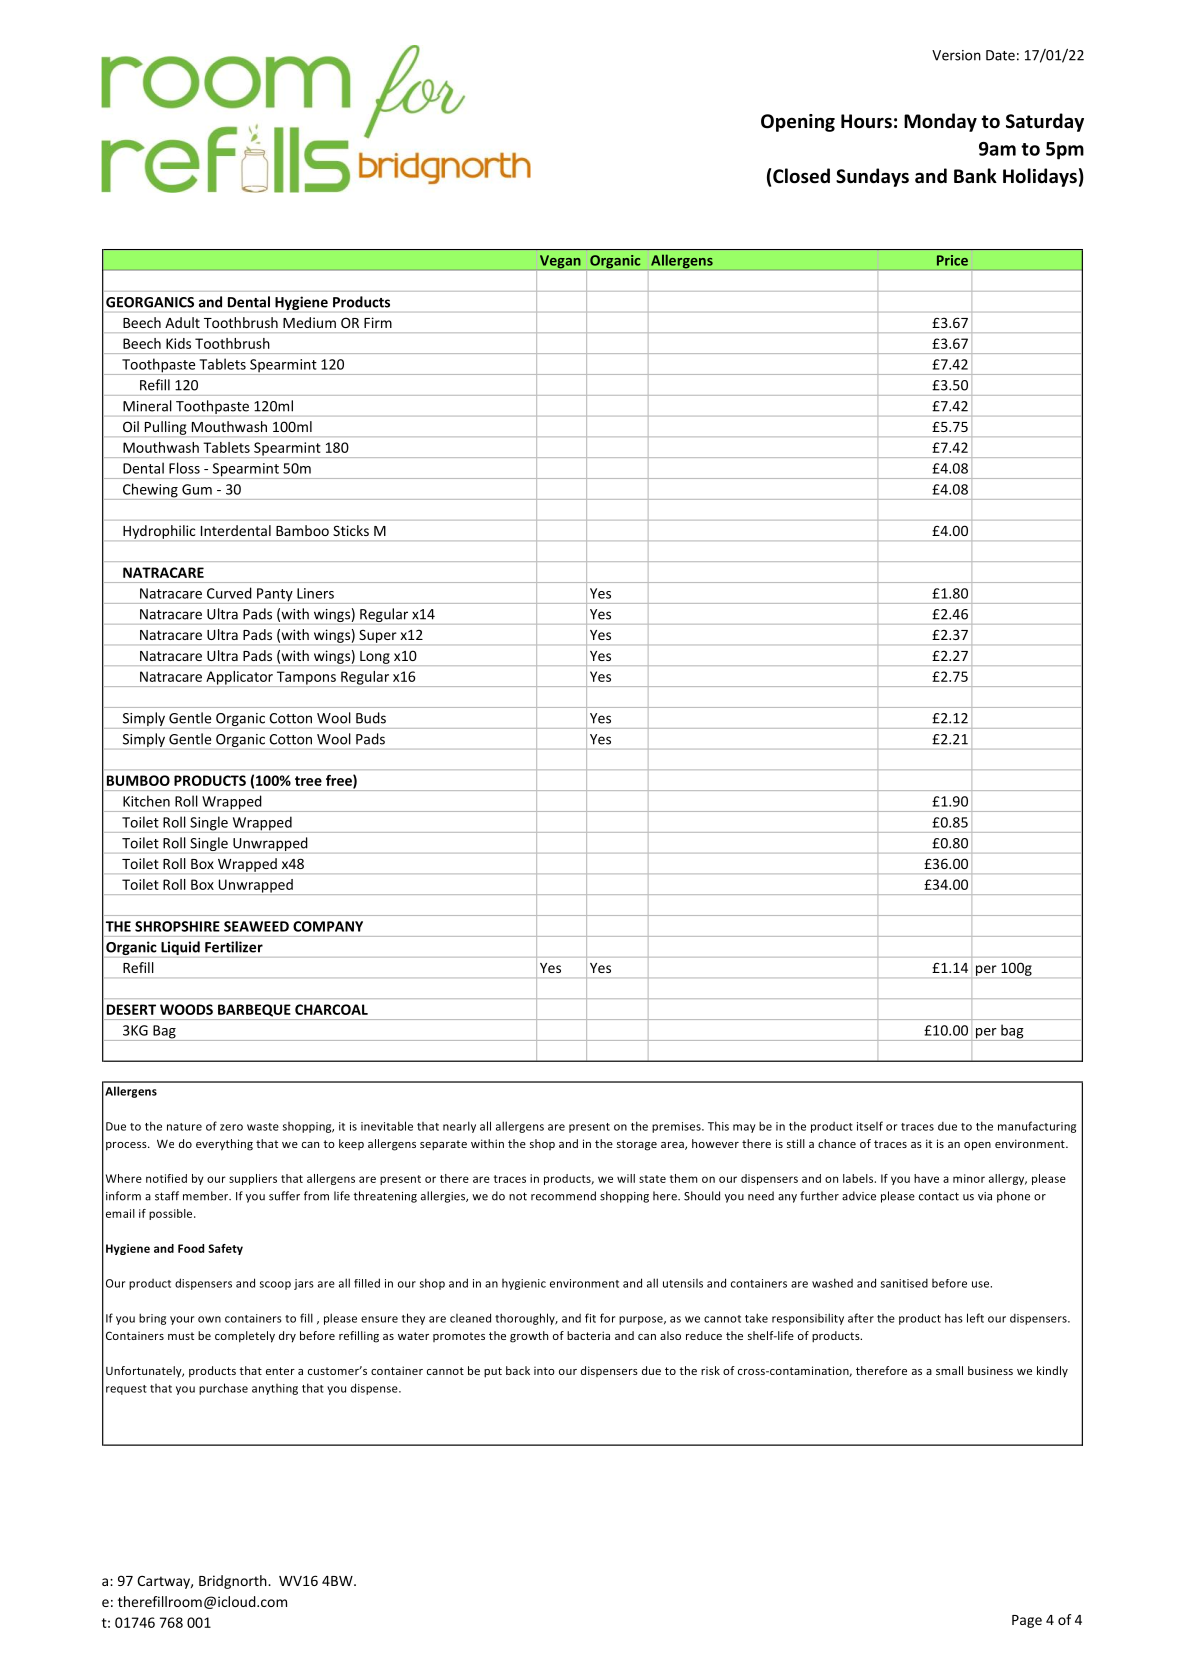 The width and height of the document is (1186, 1678). Describe the element at coordinates (182, 322) in the document. I see `Adult` at that location.
